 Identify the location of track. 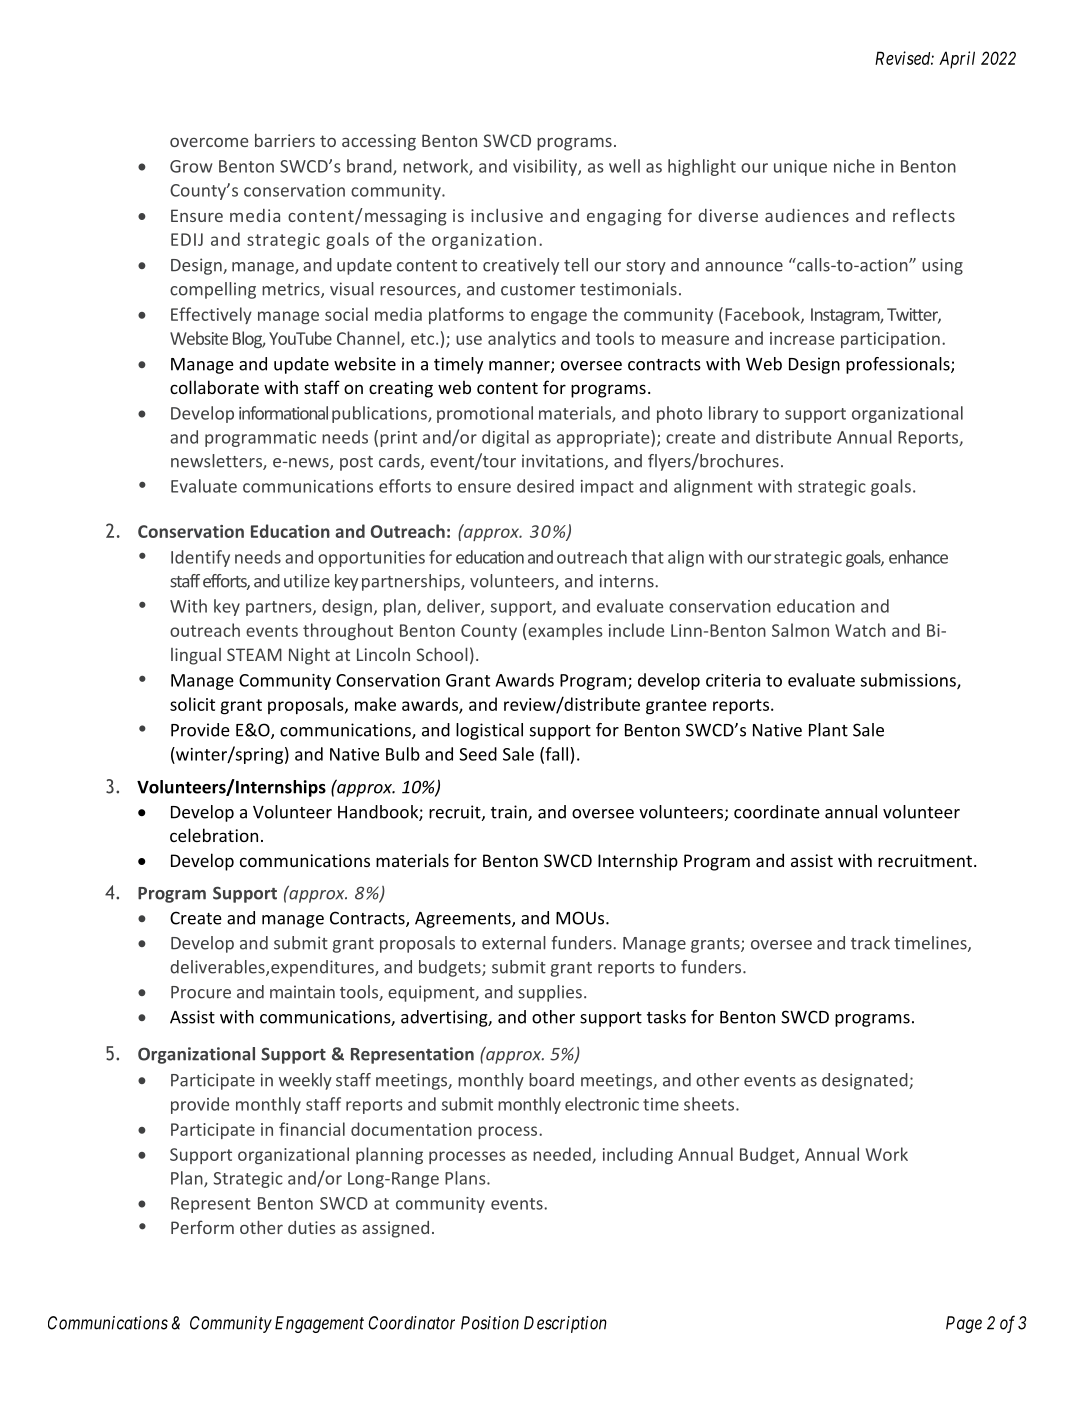
(870, 943).
